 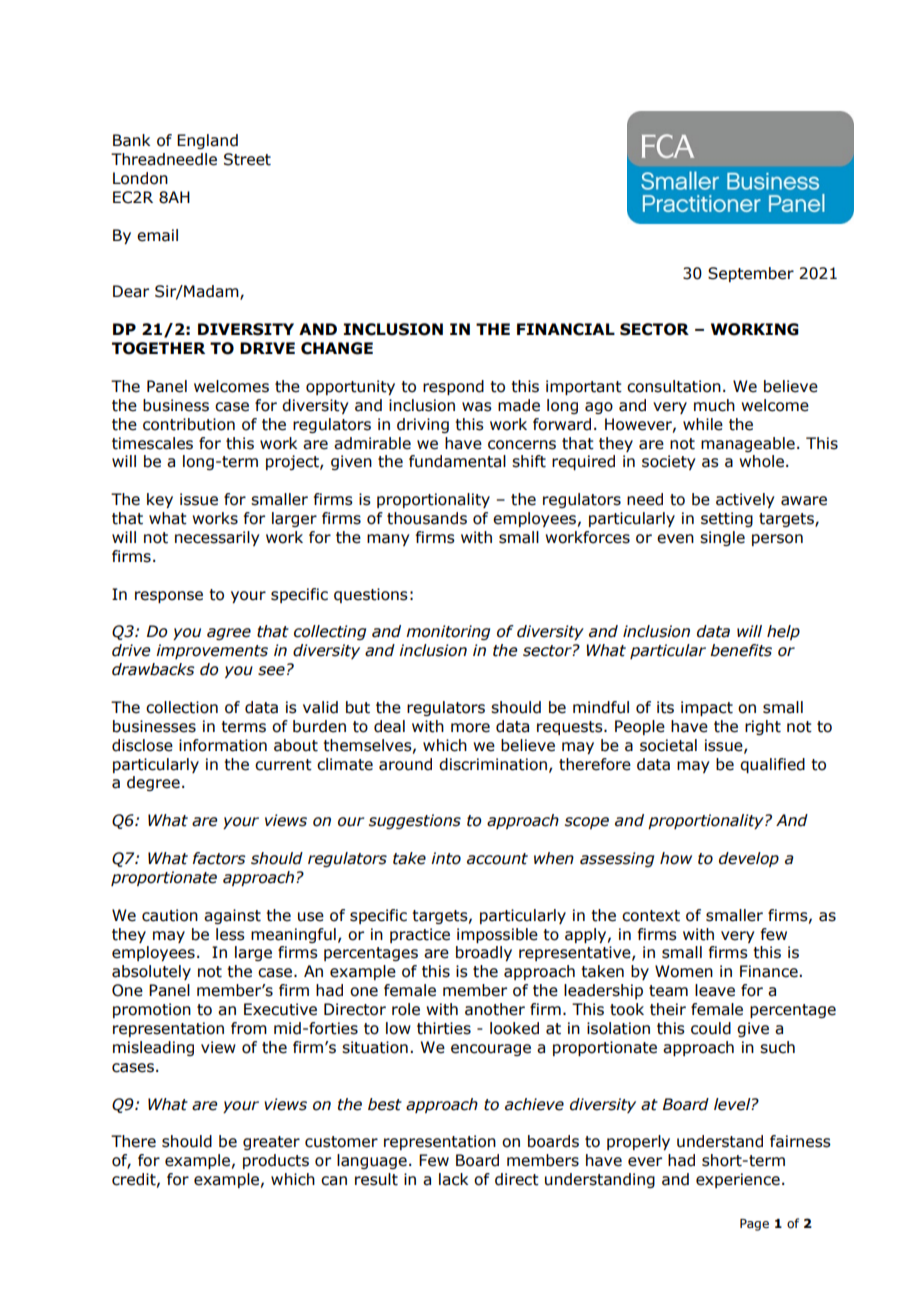 What do you see at coordinates (751, 274) in the screenshot?
I see `September` at bounding box center [751, 274].
